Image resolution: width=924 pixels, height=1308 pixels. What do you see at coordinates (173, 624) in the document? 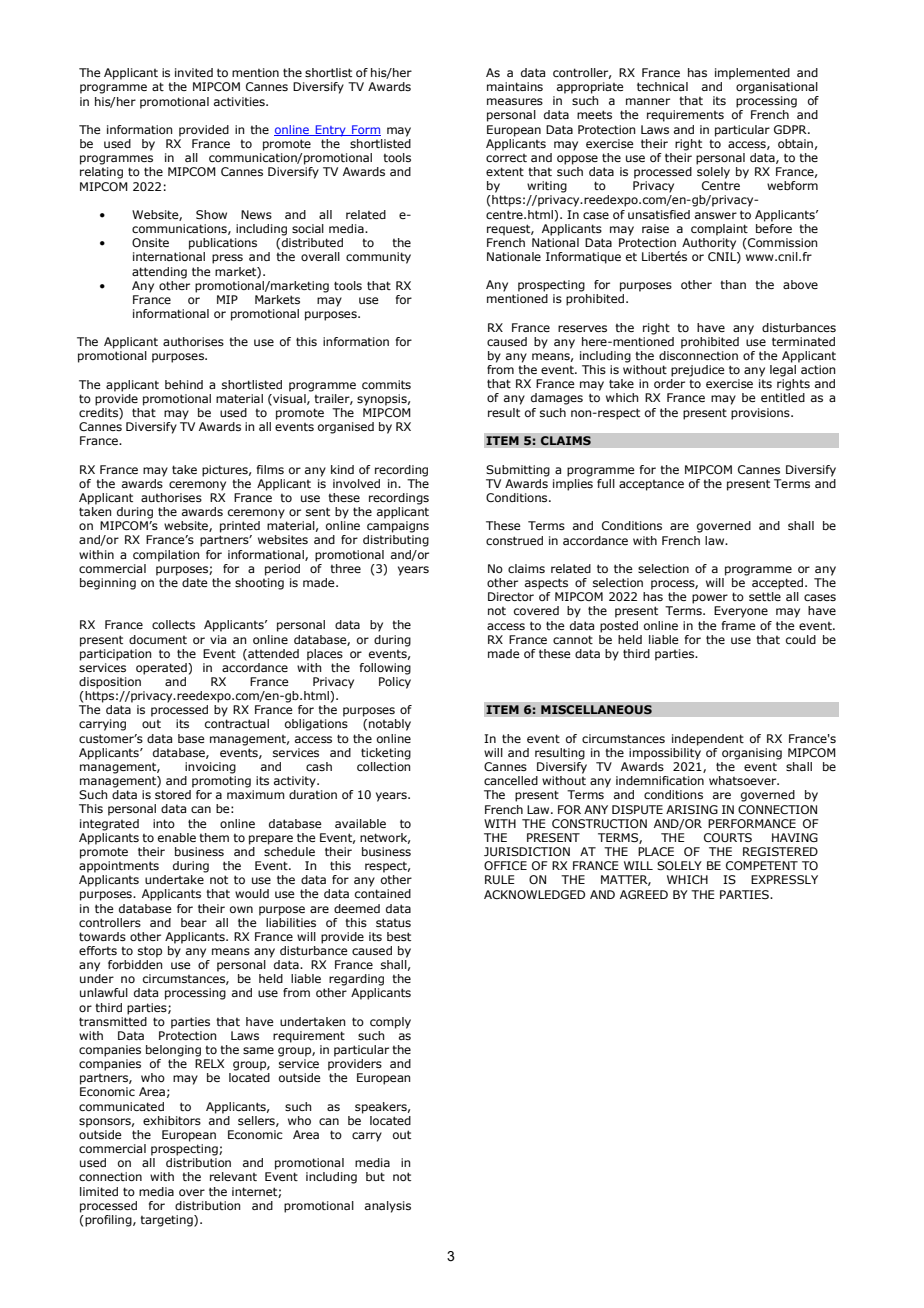
I see `collects` at bounding box center [173, 624].
